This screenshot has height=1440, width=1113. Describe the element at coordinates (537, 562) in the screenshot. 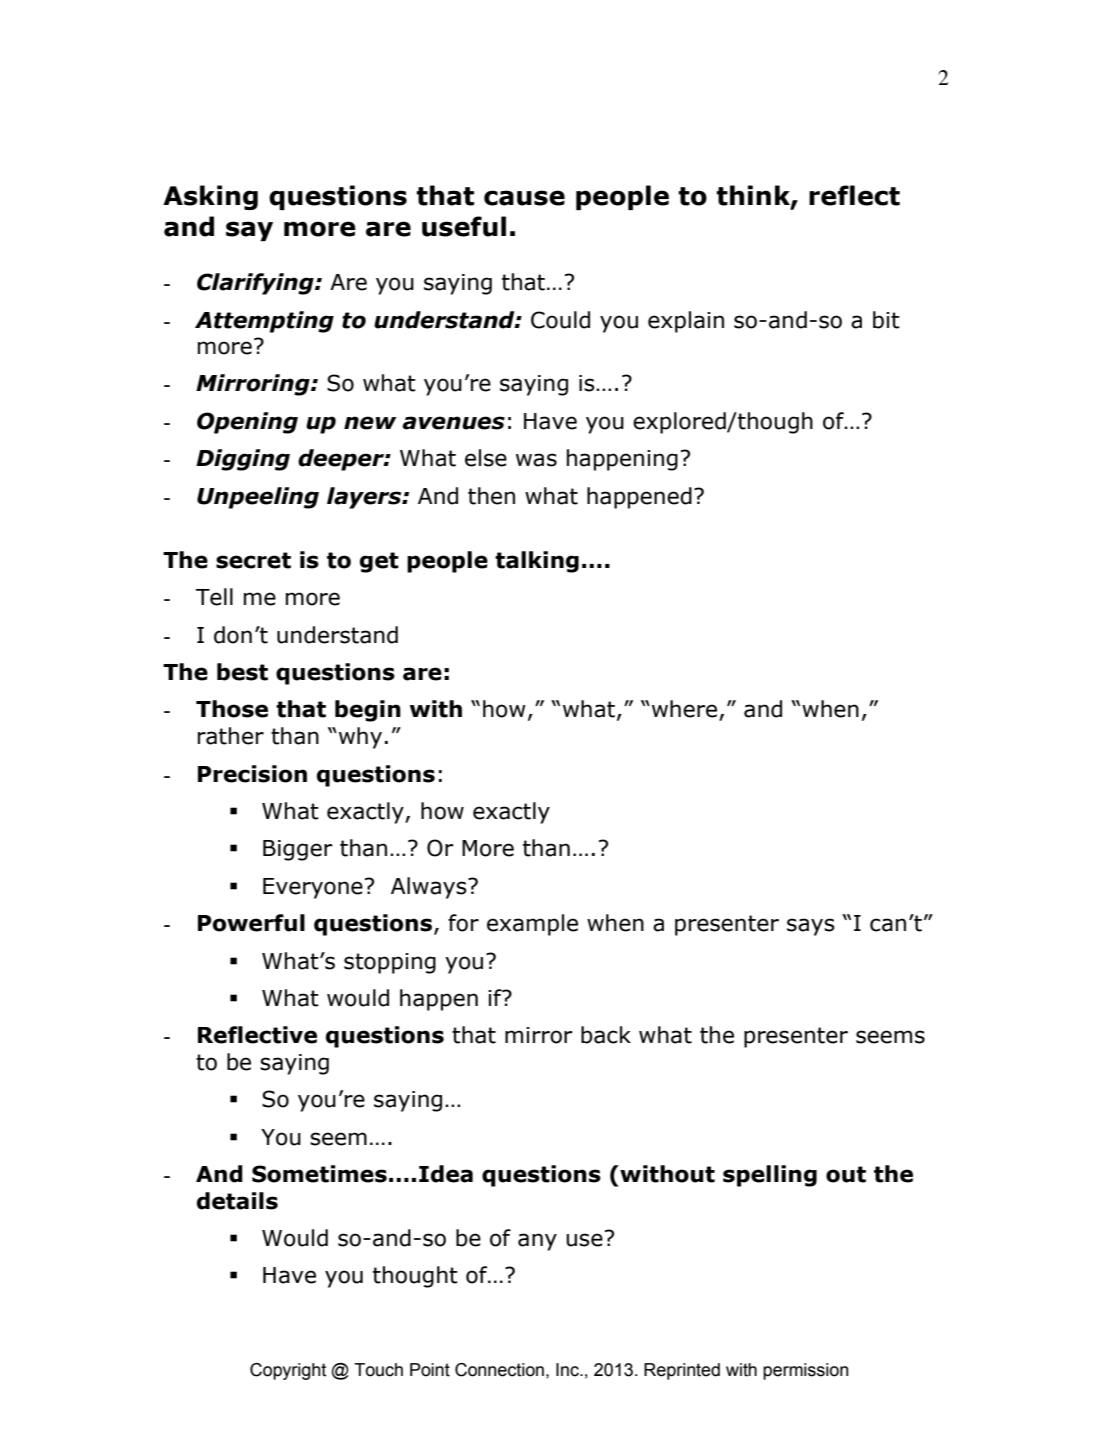

I see `talking` at that location.
